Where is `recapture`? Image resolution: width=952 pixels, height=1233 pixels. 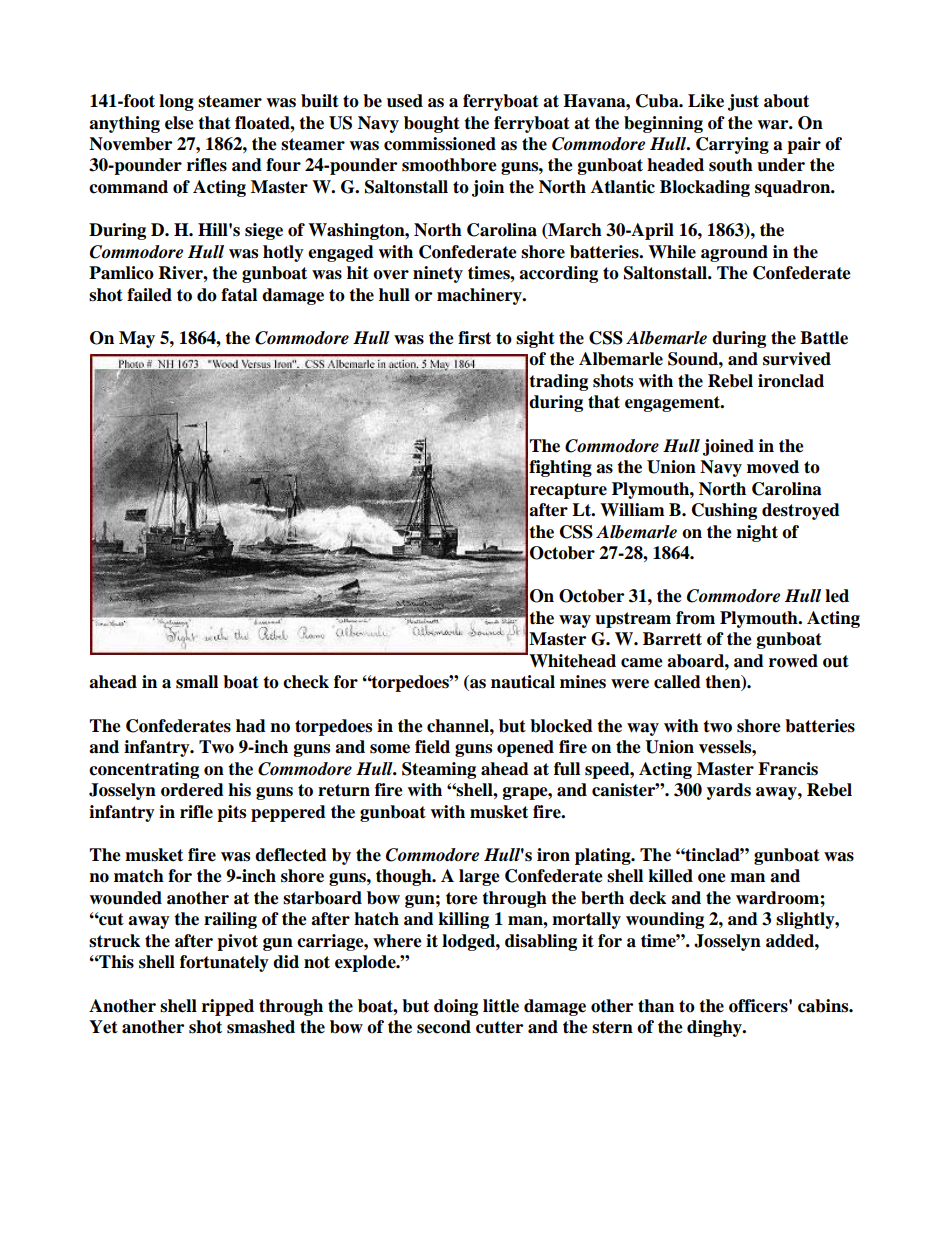 recapture is located at coordinates (568, 491).
